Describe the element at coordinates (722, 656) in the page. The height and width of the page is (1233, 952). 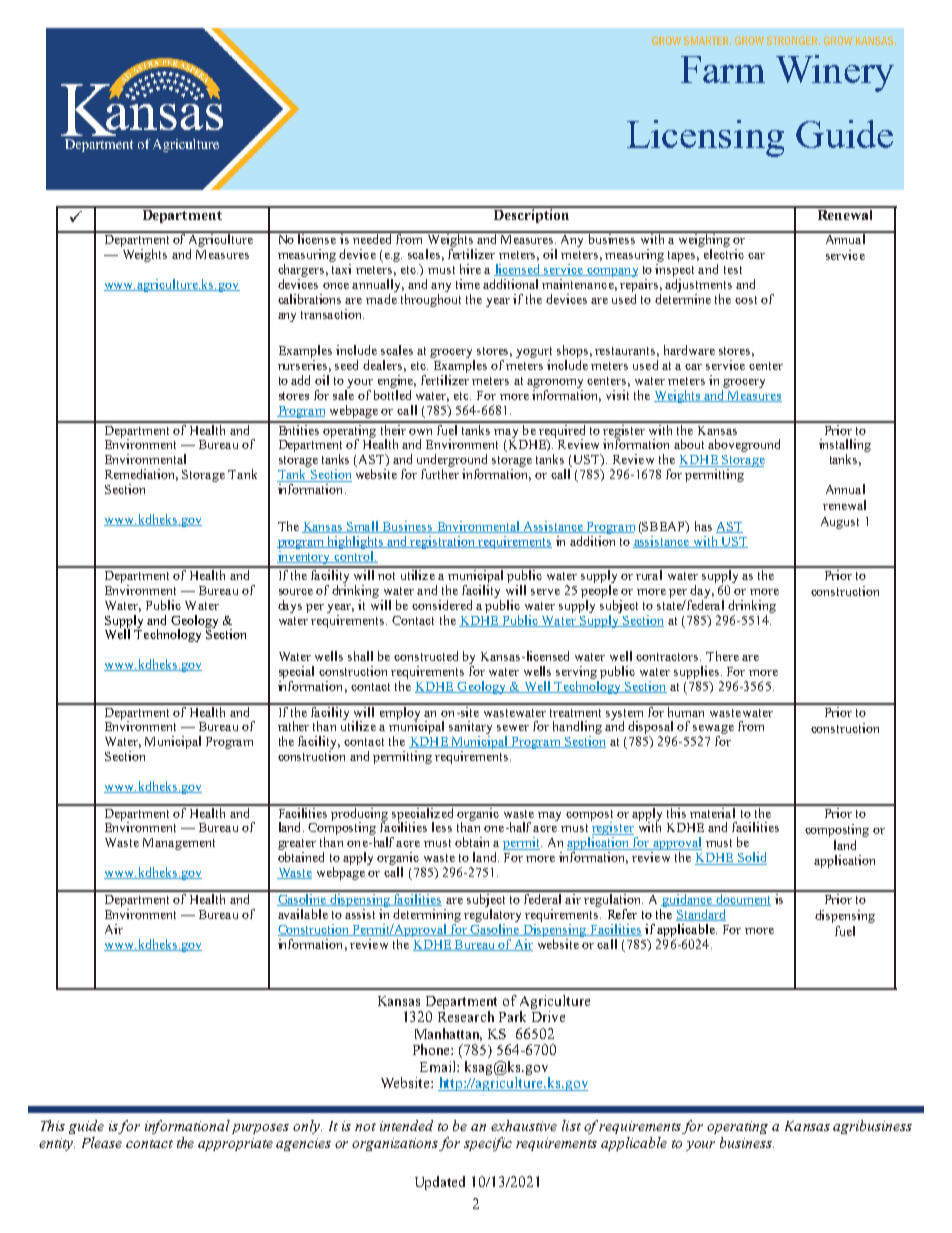
I see `There` at that location.
